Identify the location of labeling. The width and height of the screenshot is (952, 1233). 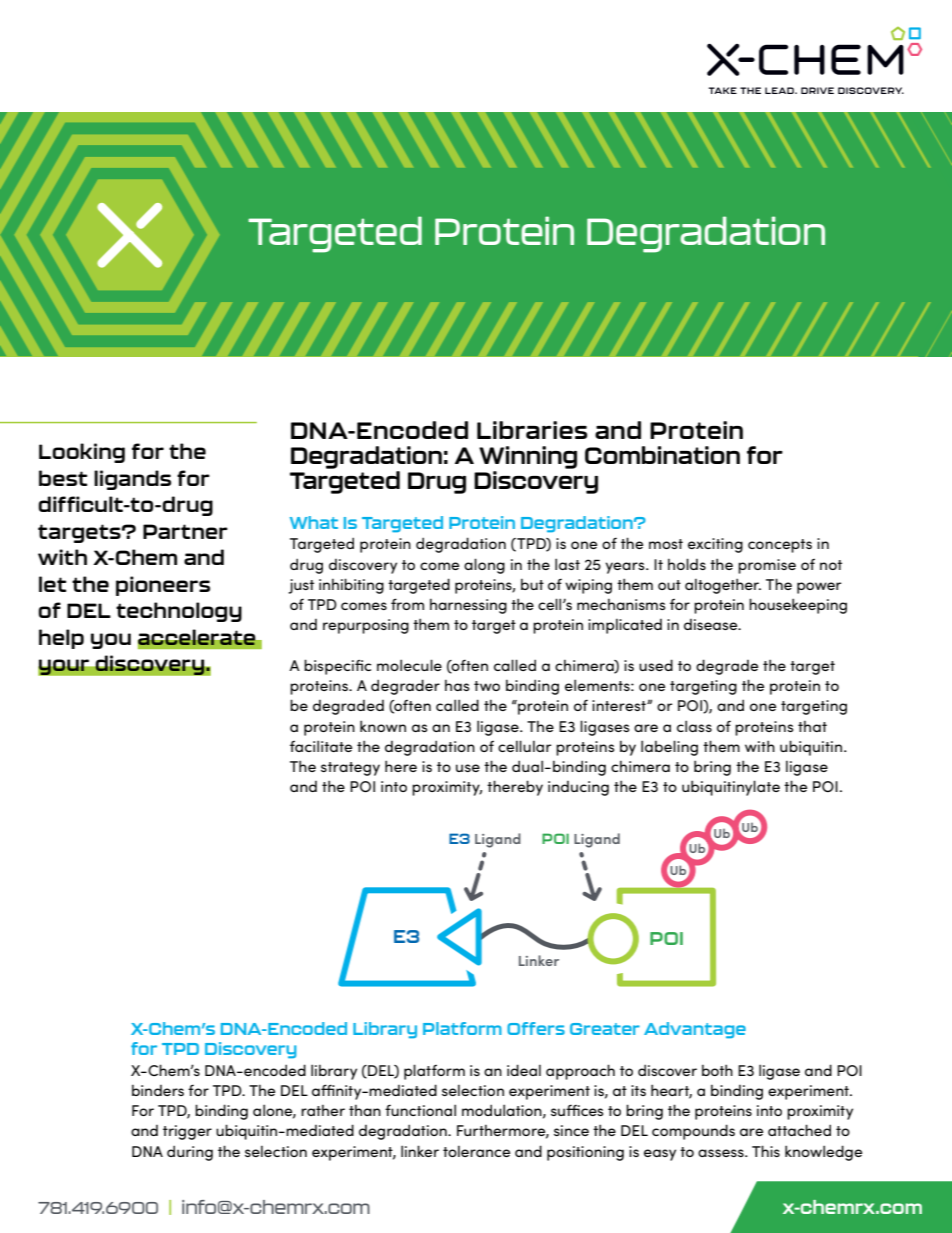
(669, 748).
